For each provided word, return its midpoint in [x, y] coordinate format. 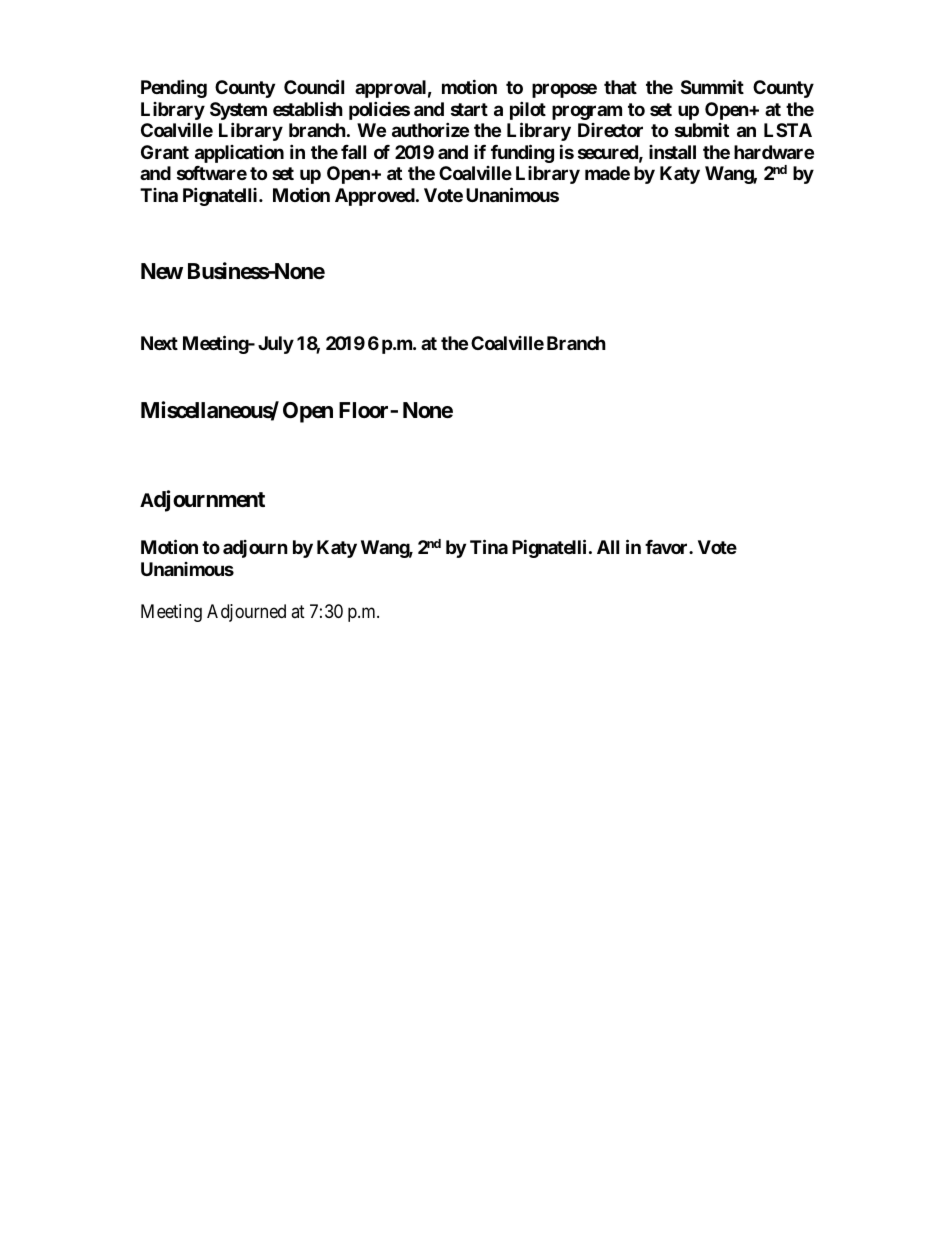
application [239, 154]
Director [610, 130]
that [620, 87]
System [238, 111]
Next [159, 343]
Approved [375, 197]
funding [522, 153]
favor [667, 547]
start [469, 109]
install [672, 152]
